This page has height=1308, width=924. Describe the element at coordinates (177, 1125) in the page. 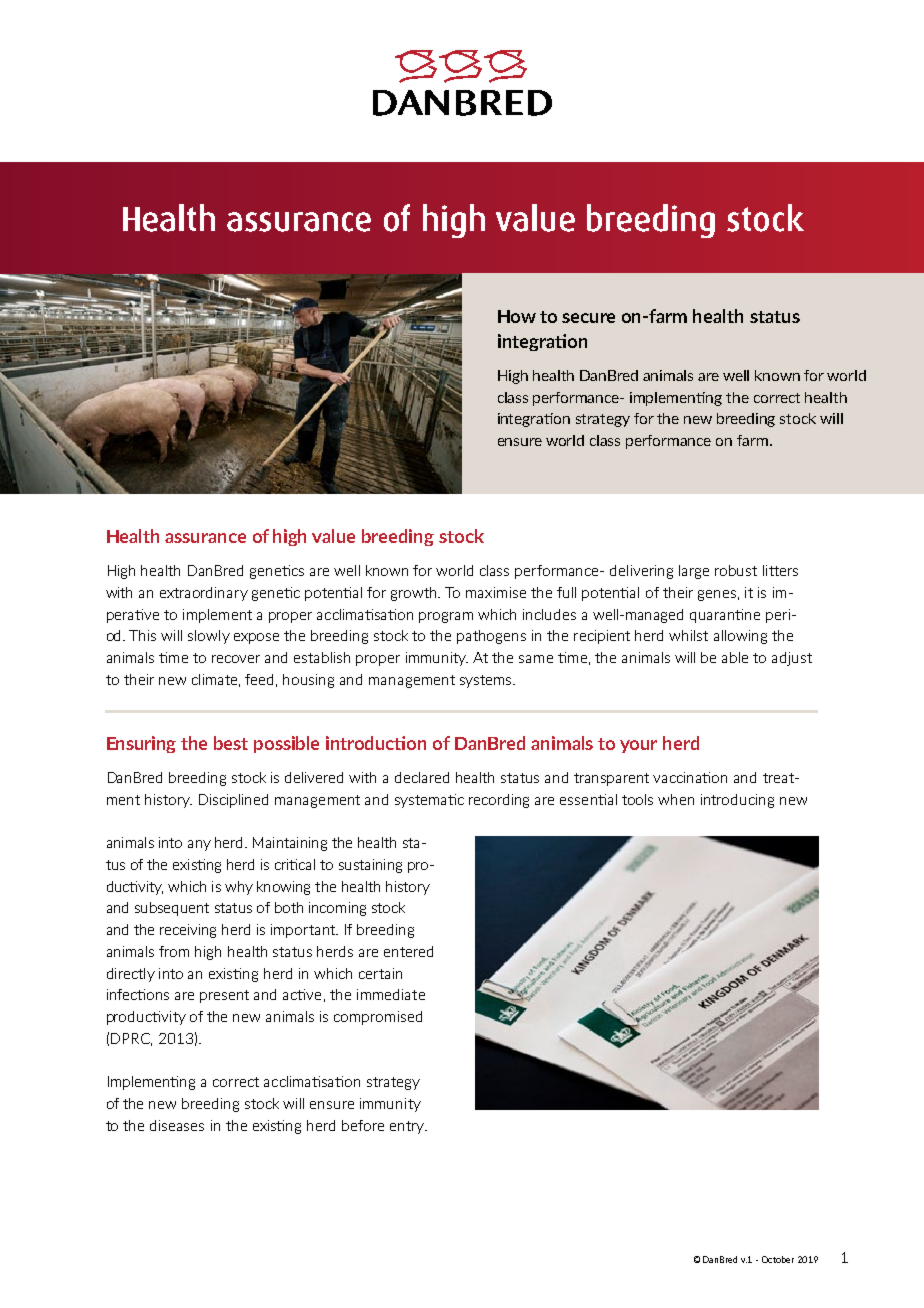

I see `diseases` at that location.
